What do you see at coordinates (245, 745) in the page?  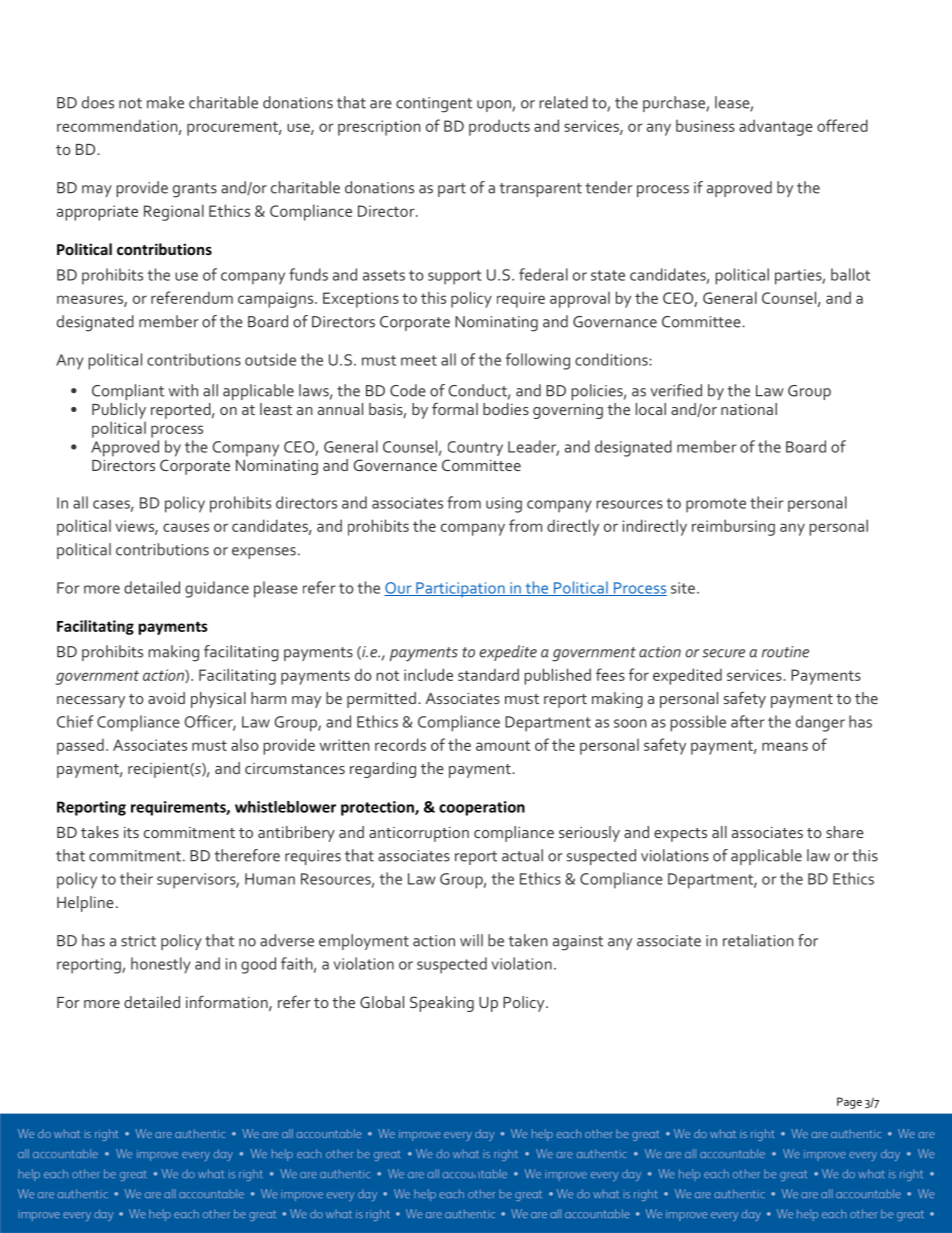 I see `also` at bounding box center [245, 745].
